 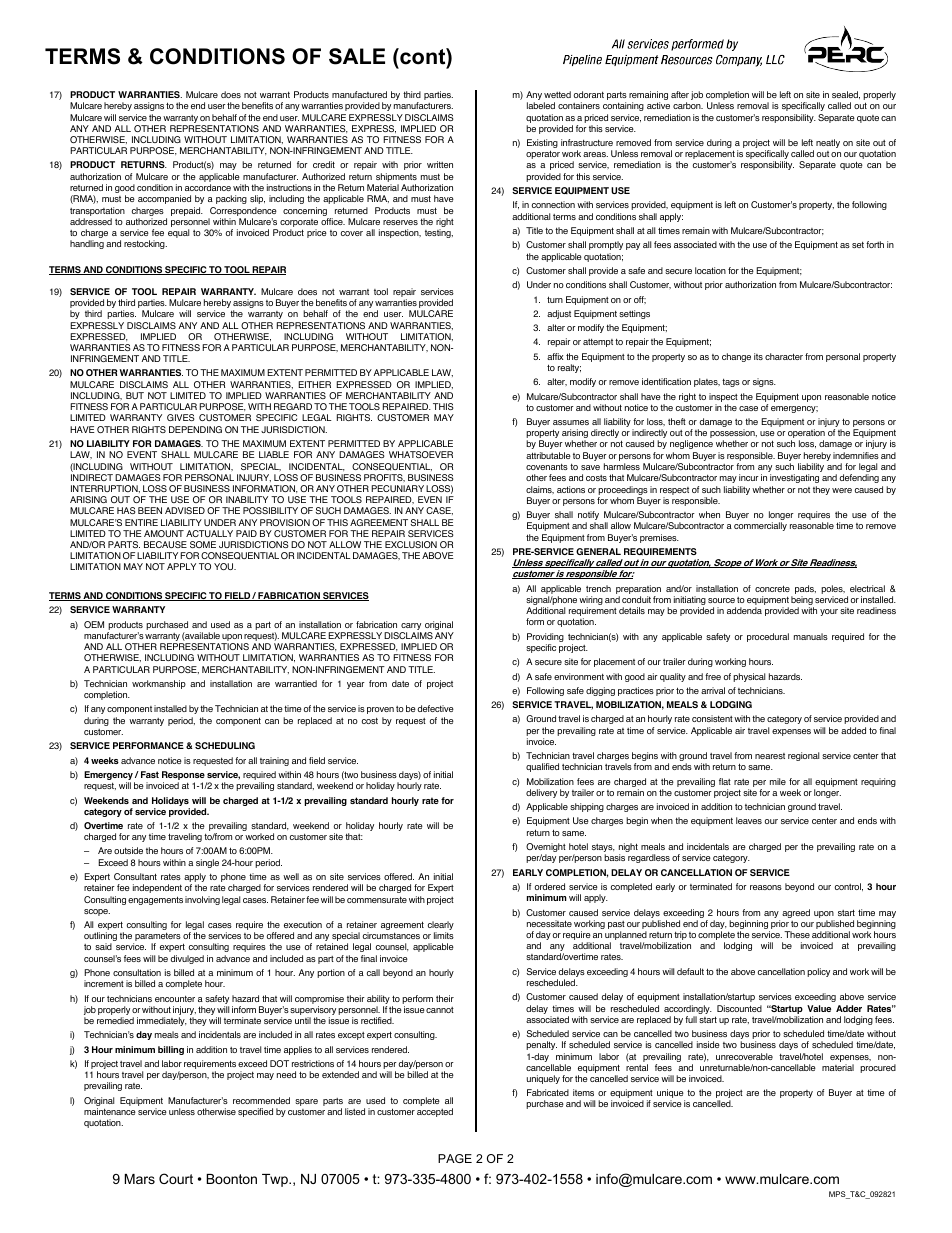 I want to click on PAGE, so click(x=455, y=1158).
